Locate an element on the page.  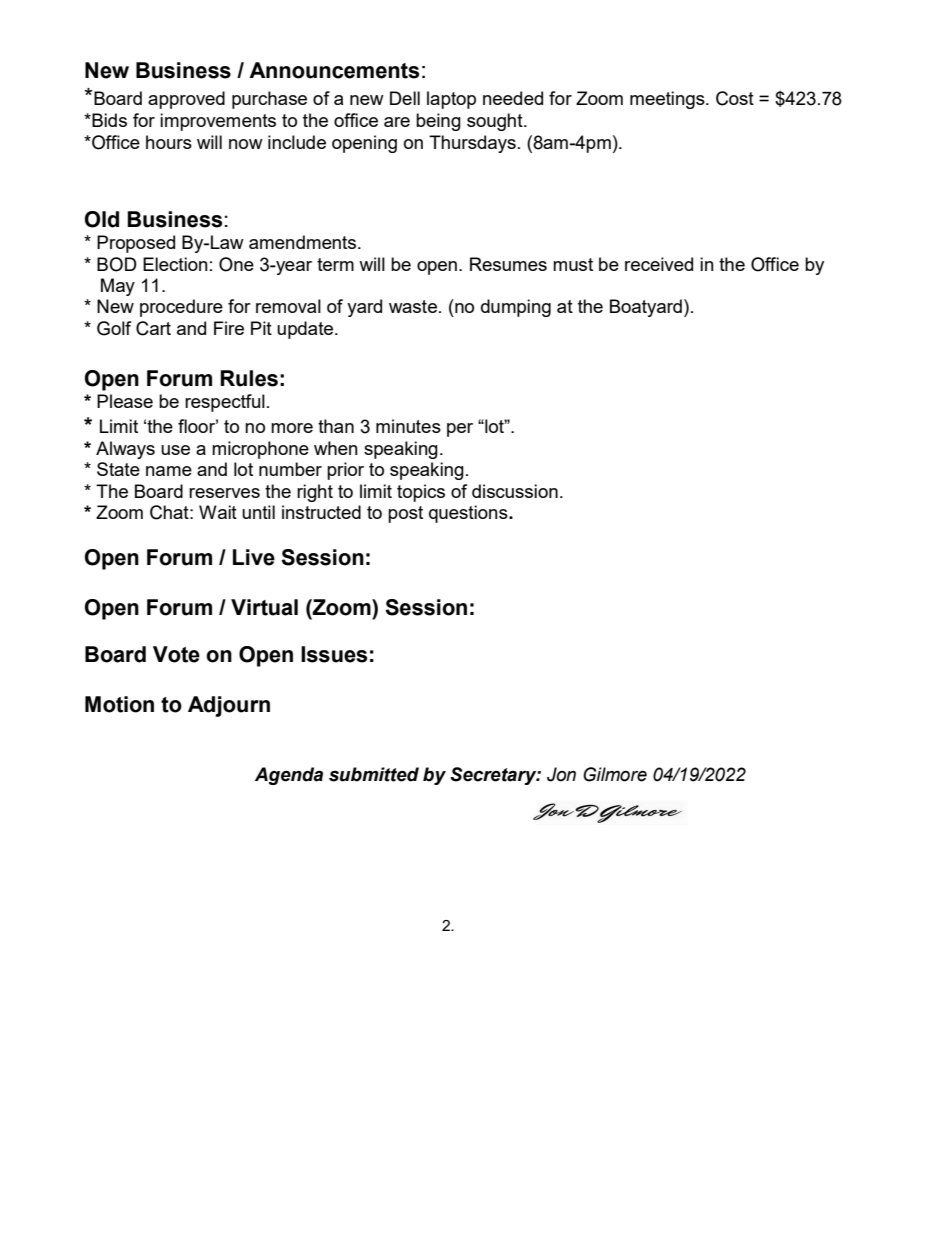
questions is located at coordinates (469, 514).
